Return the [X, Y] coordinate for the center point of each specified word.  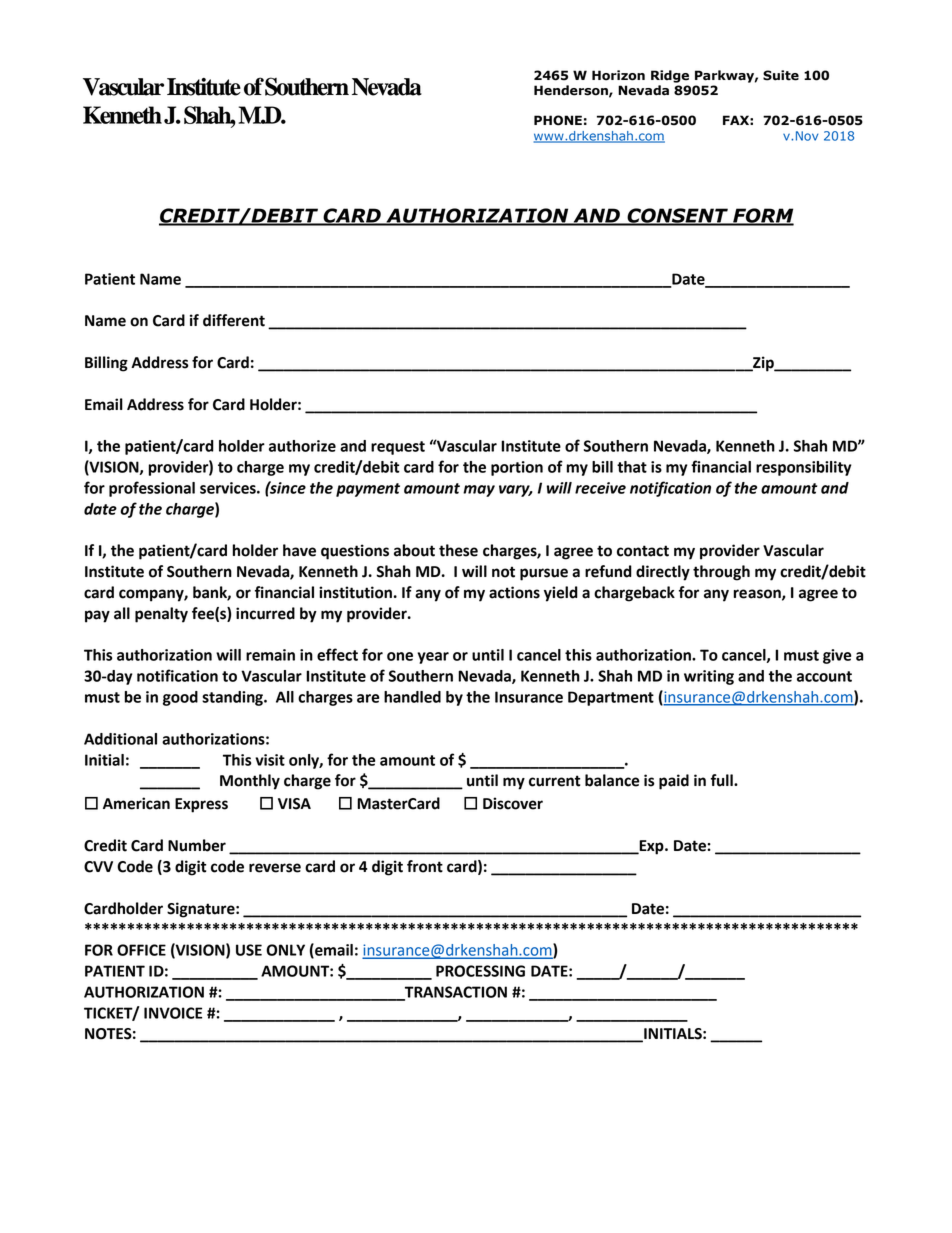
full [723, 780]
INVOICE [173, 1013]
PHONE [558, 120]
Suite [781, 75]
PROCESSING [480, 971]
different [234, 320]
